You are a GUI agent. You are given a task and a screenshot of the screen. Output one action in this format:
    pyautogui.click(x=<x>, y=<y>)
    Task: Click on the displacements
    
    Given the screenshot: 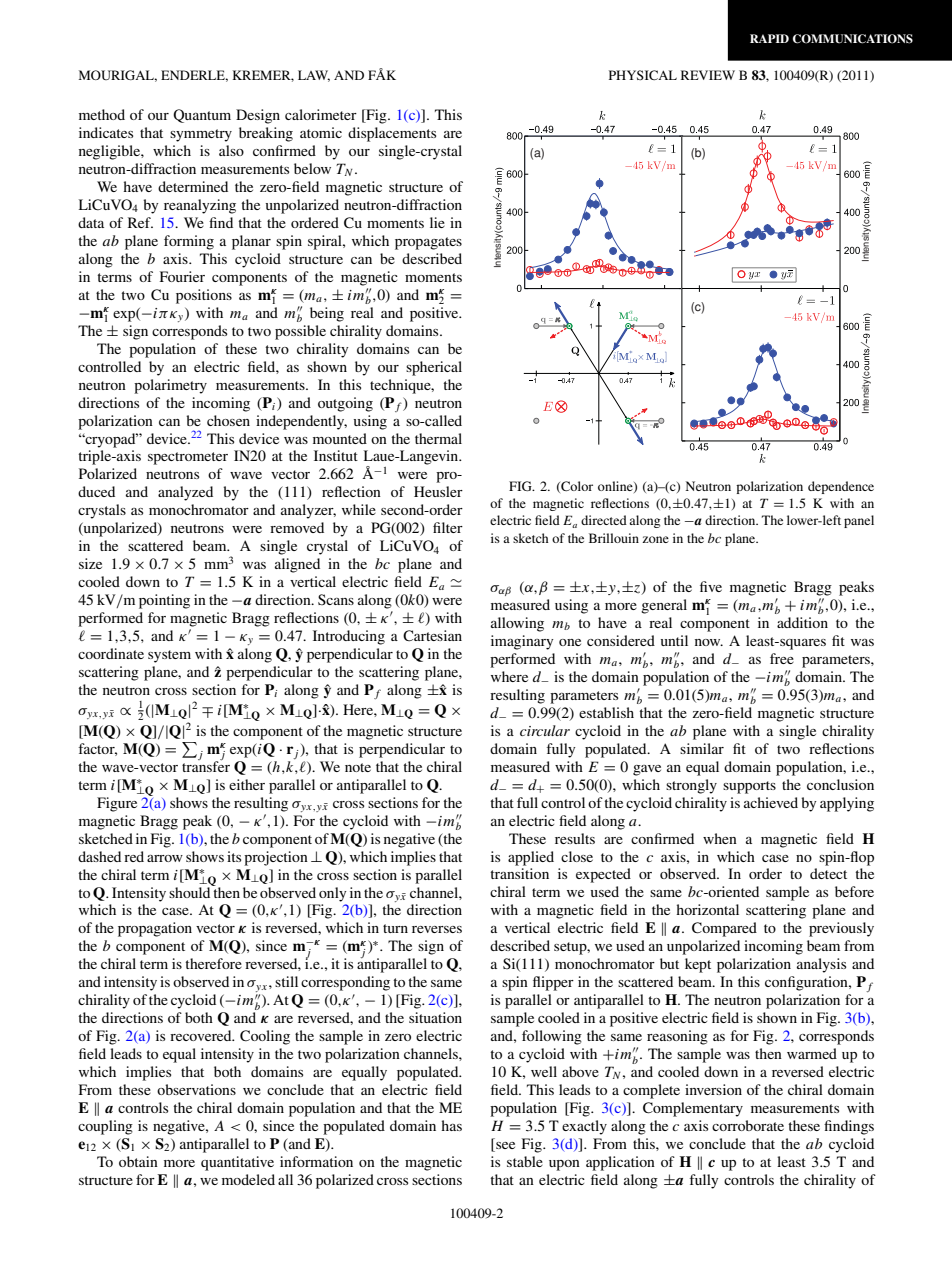 What is the action you would take?
    pyautogui.click(x=392, y=134)
